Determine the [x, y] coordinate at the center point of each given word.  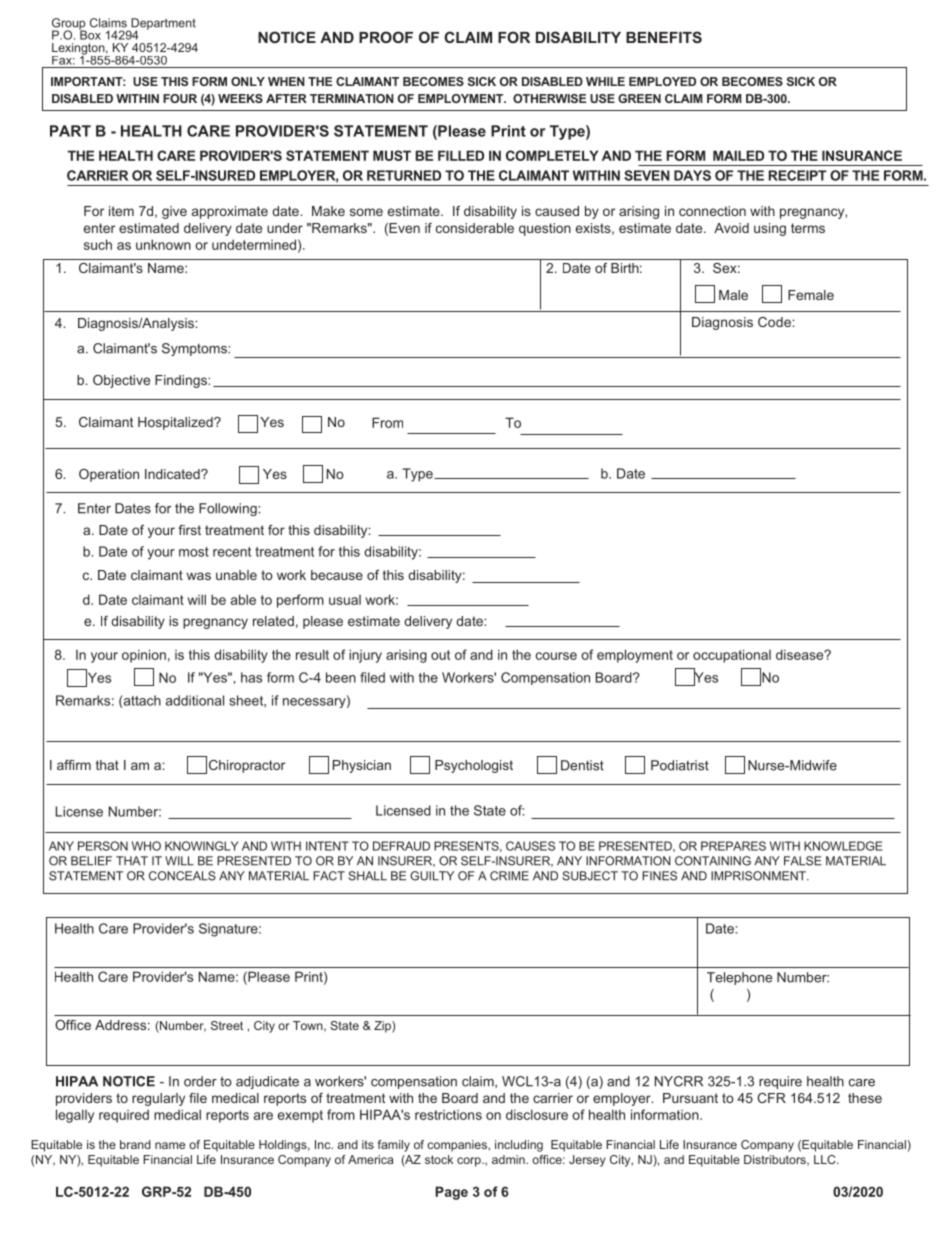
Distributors [776, 1160]
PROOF [386, 37]
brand [135, 1144]
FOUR [180, 98]
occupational [732, 656]
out [440, 655]
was [198, 576]
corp [470, 1162]
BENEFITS [664, 37]
